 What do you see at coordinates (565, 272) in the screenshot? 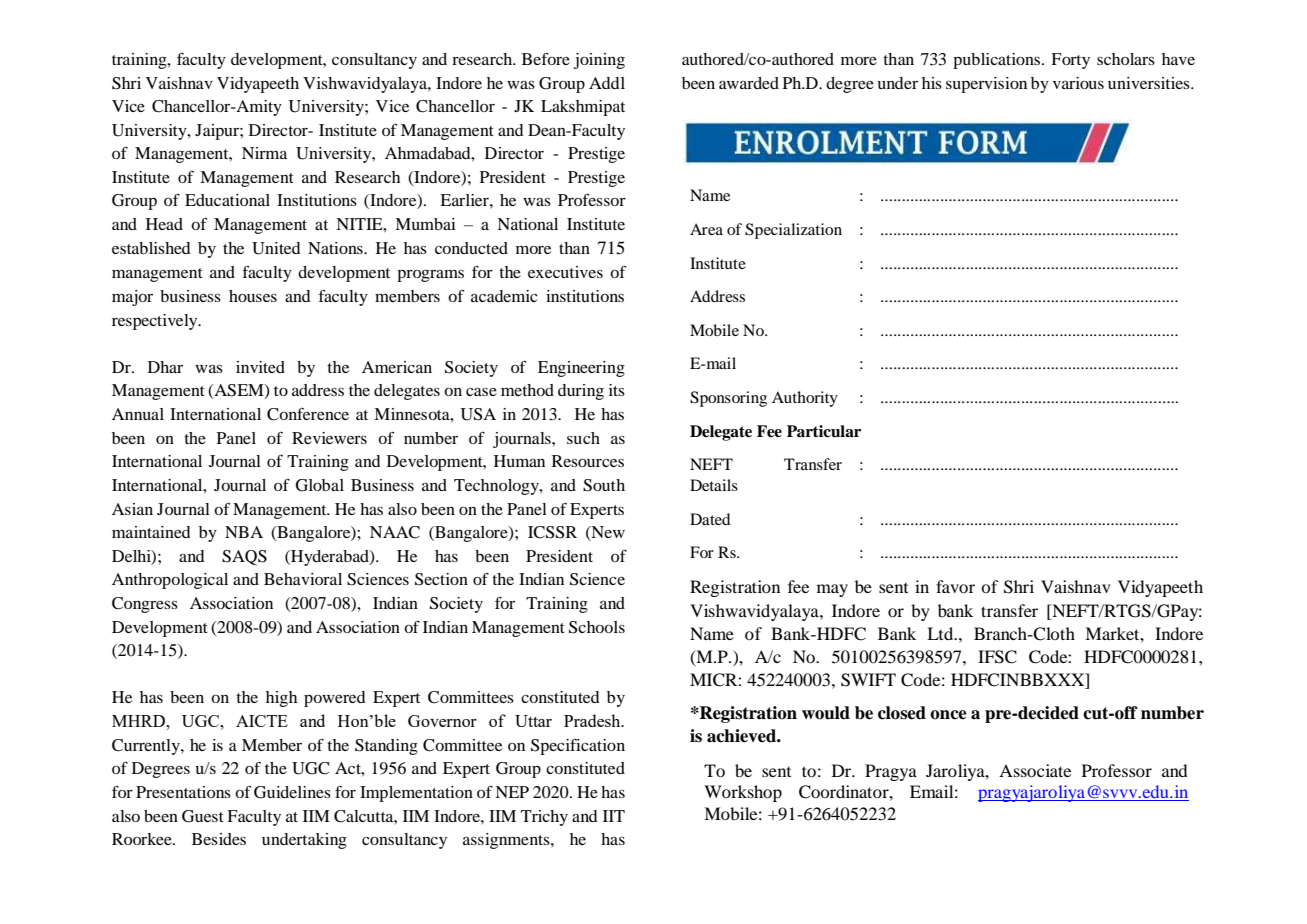
I see `executives` at bounding box center [565, 272].
